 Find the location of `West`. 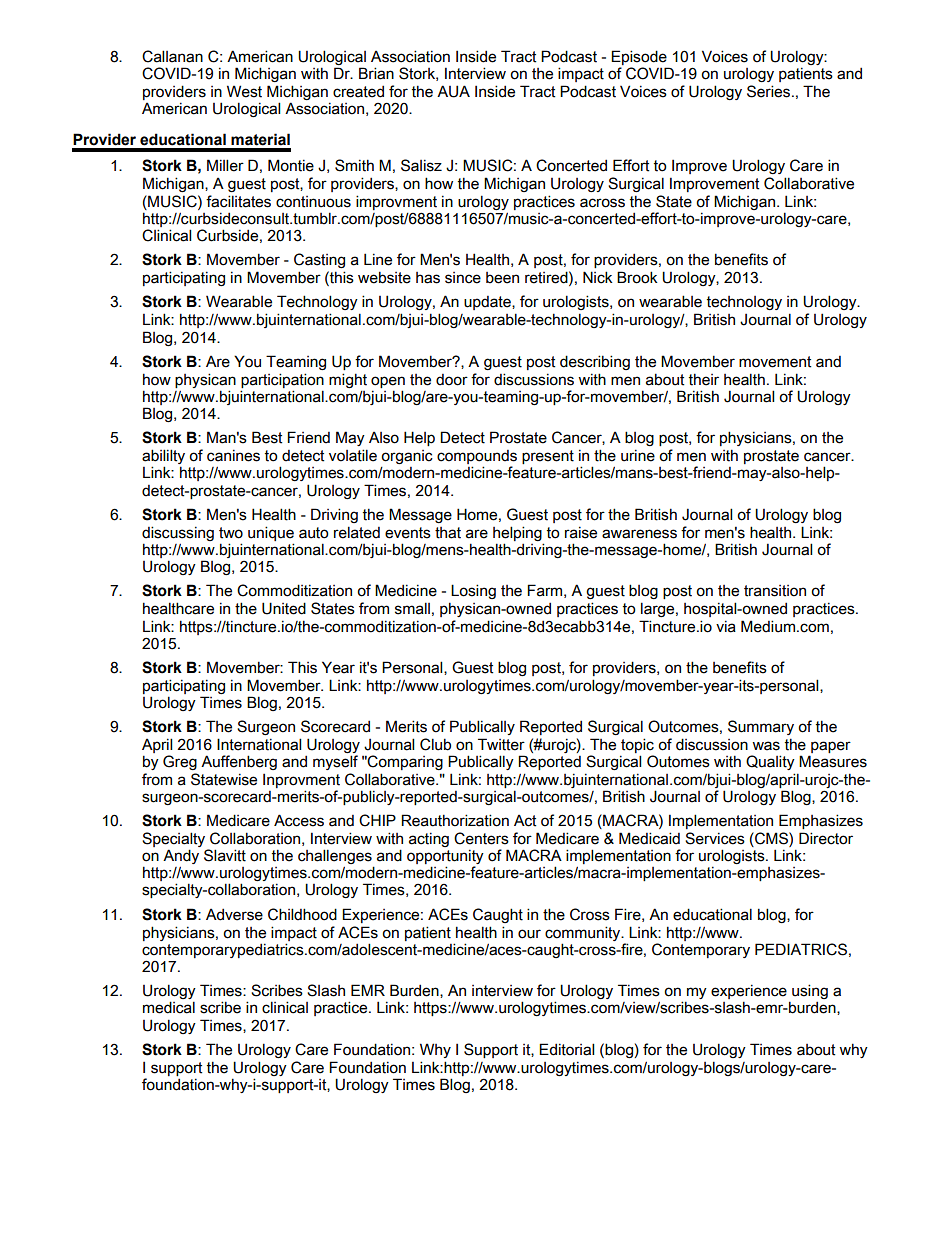

West is located at coordinates (244, 91).
